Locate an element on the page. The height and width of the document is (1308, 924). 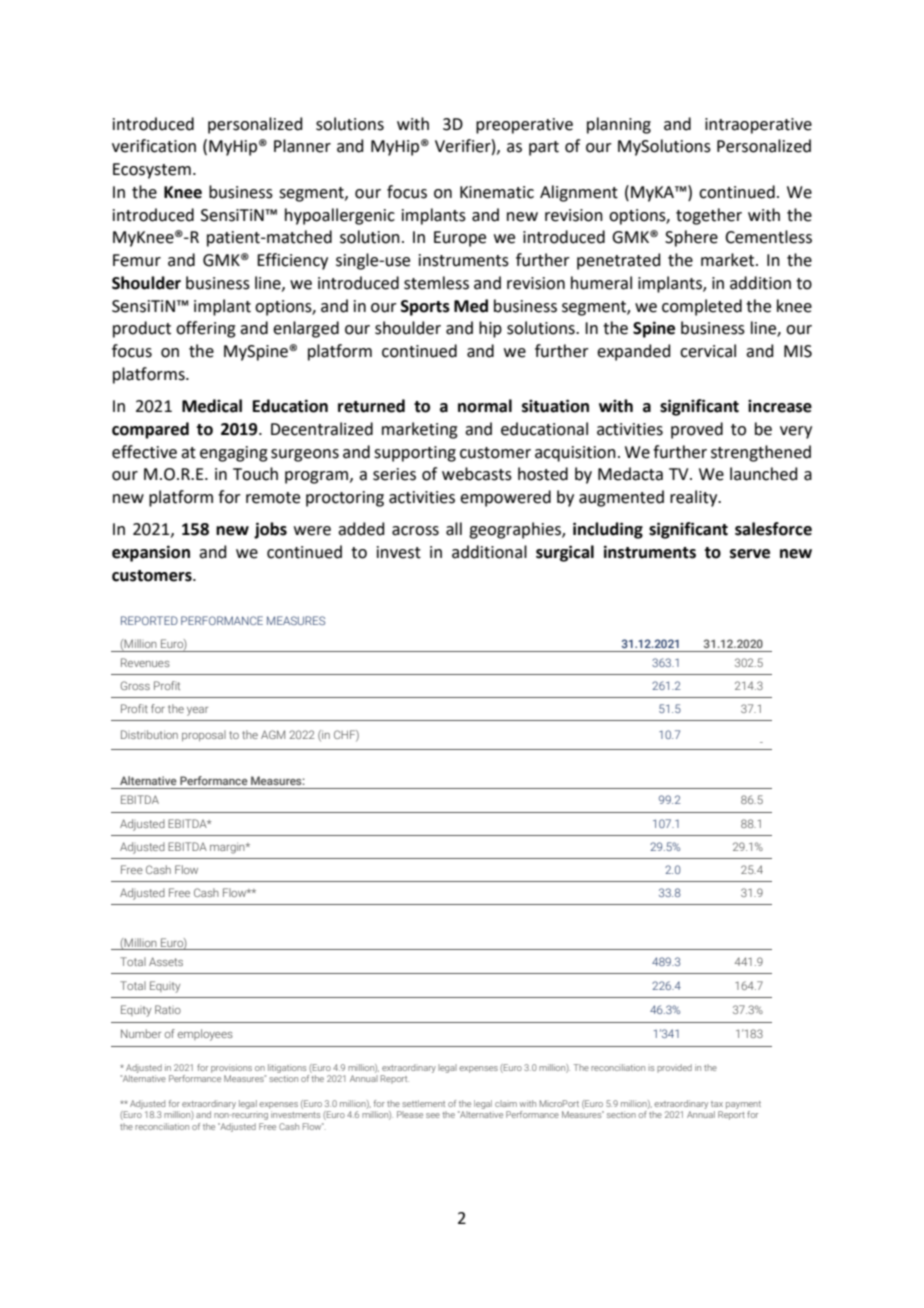
geographies is located at coordinates (516, 530).
